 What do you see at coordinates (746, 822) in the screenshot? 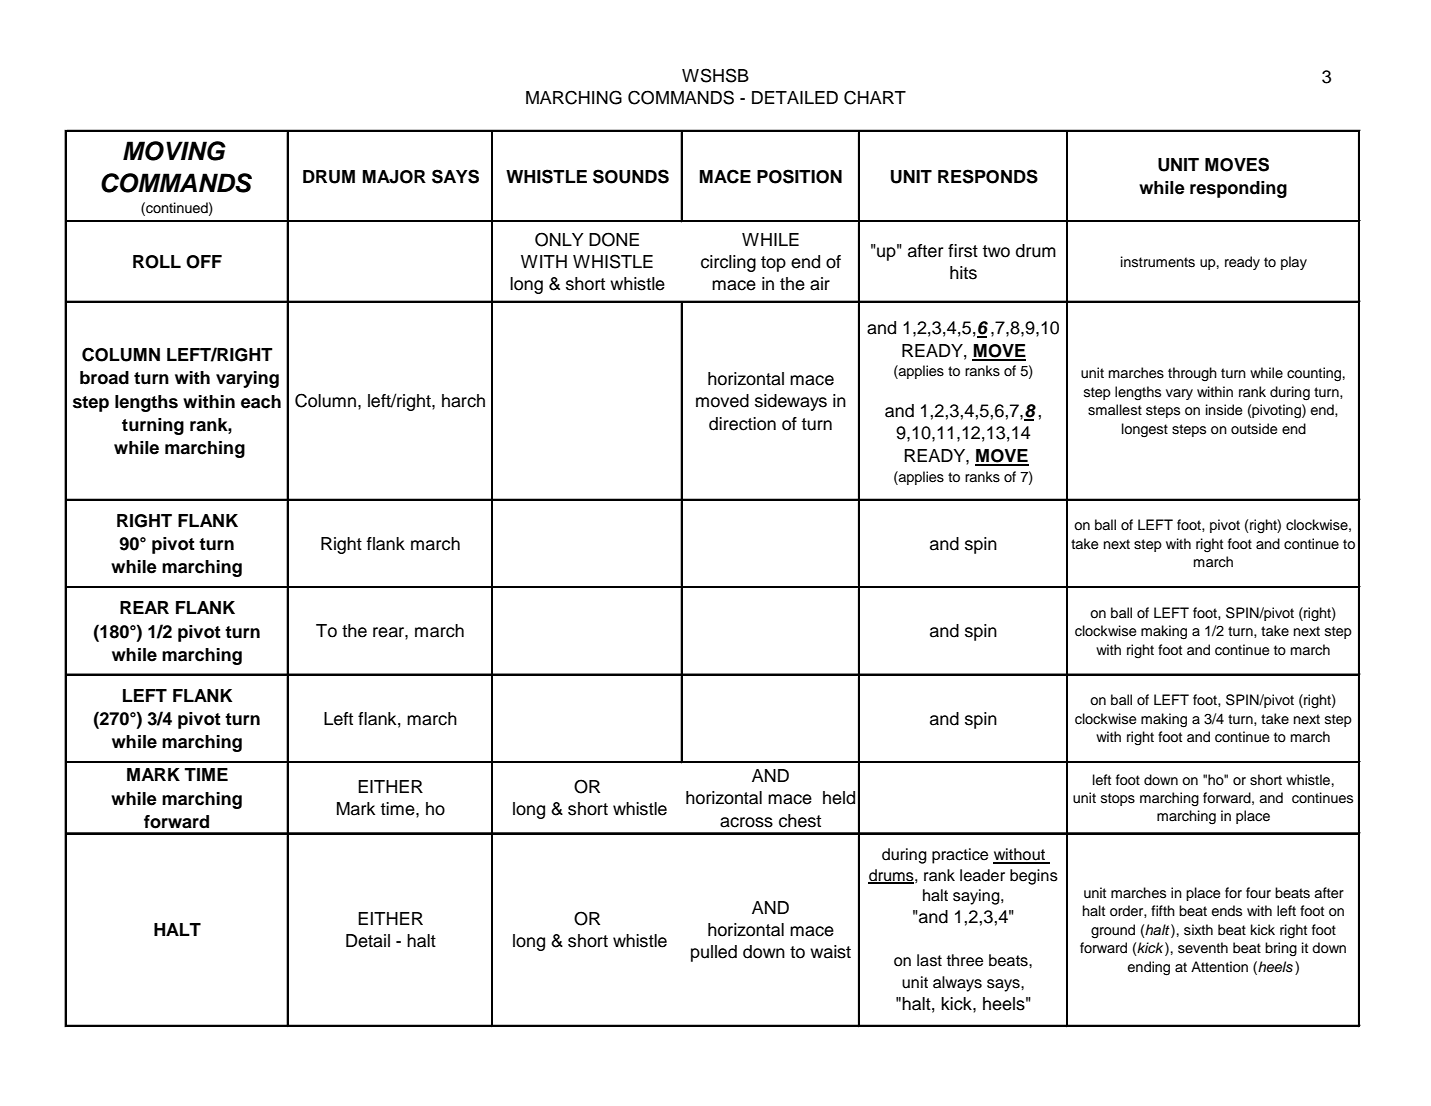
I see `across` at bounding box center [746, 822].
